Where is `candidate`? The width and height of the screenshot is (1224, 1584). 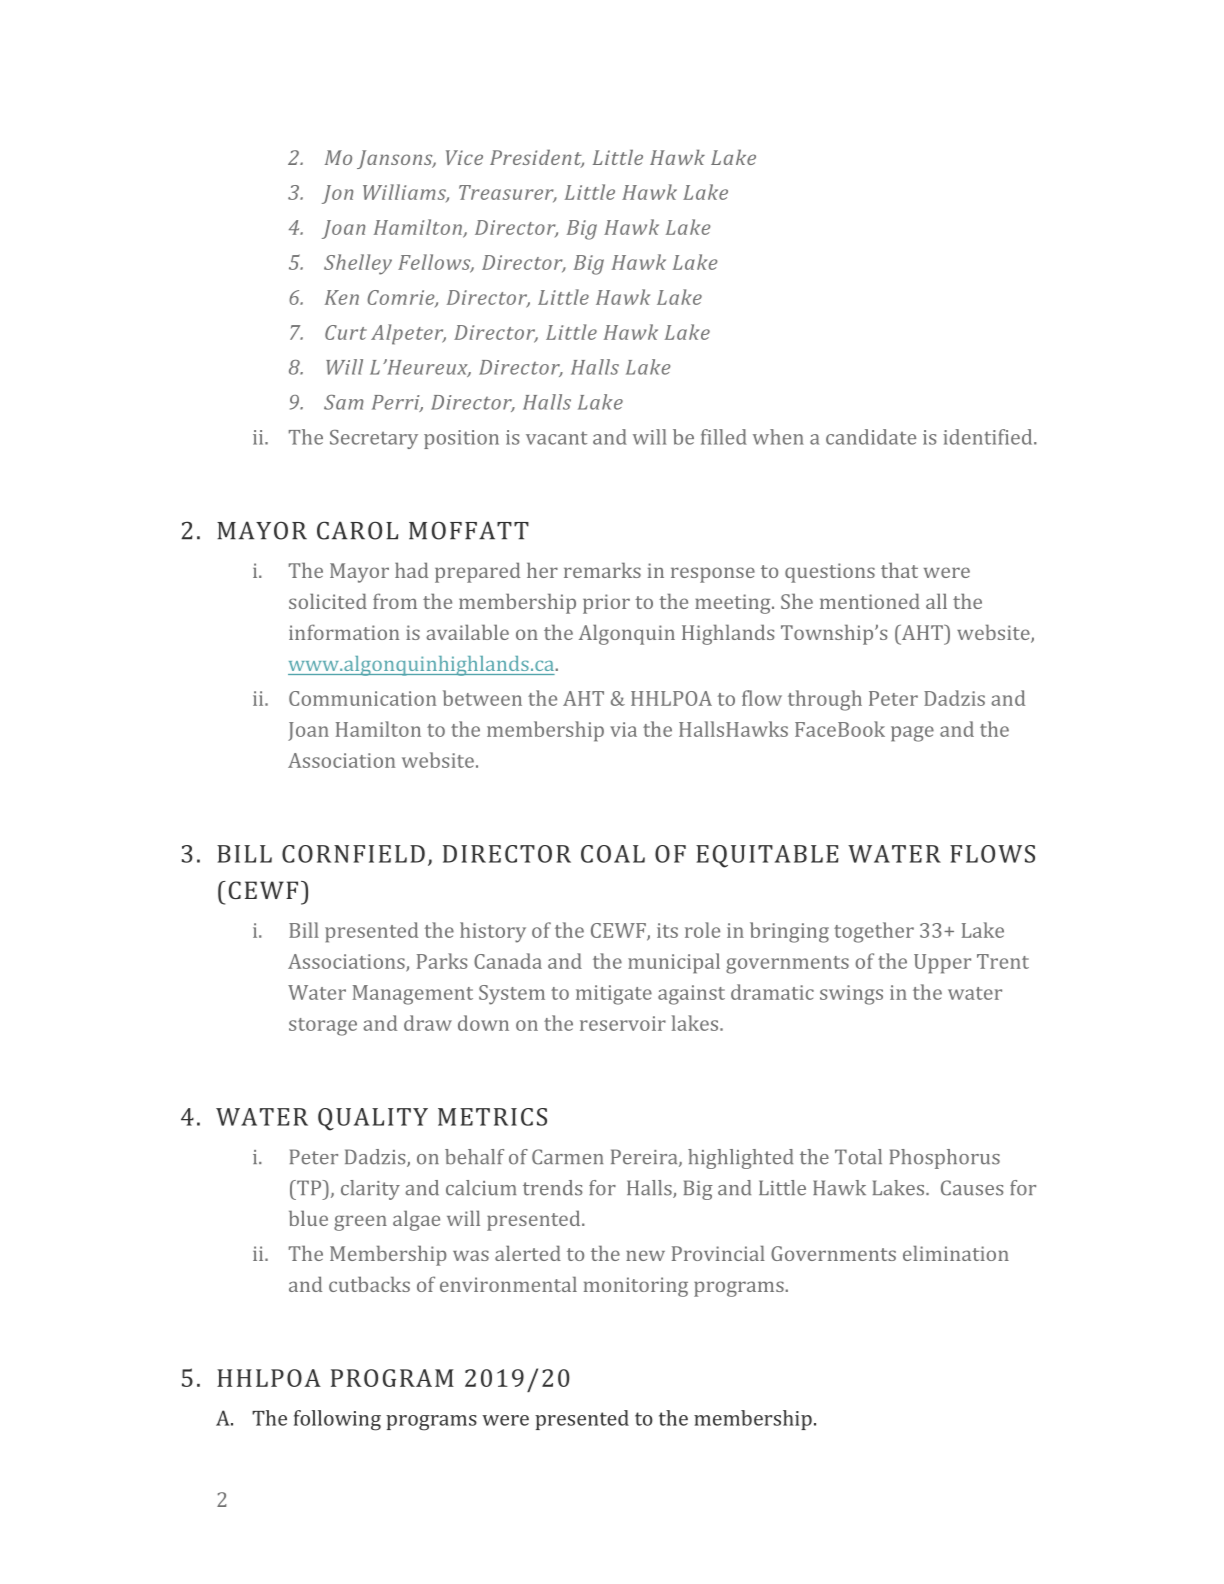 candidate is located at coordinates (871, 437).
